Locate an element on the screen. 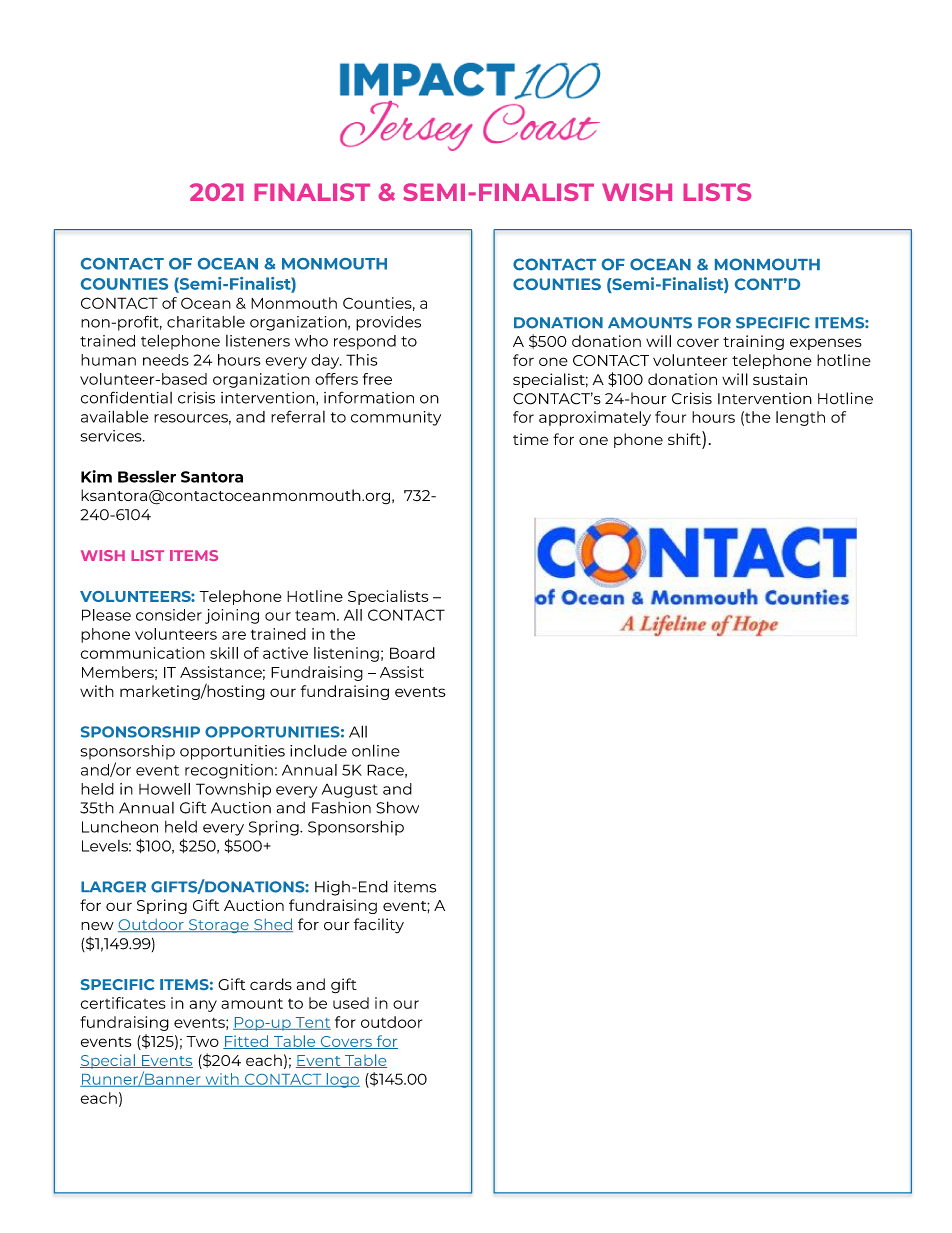 This screenshot has width=952, height=1233. Howell is located at coordinates (164, 789).
